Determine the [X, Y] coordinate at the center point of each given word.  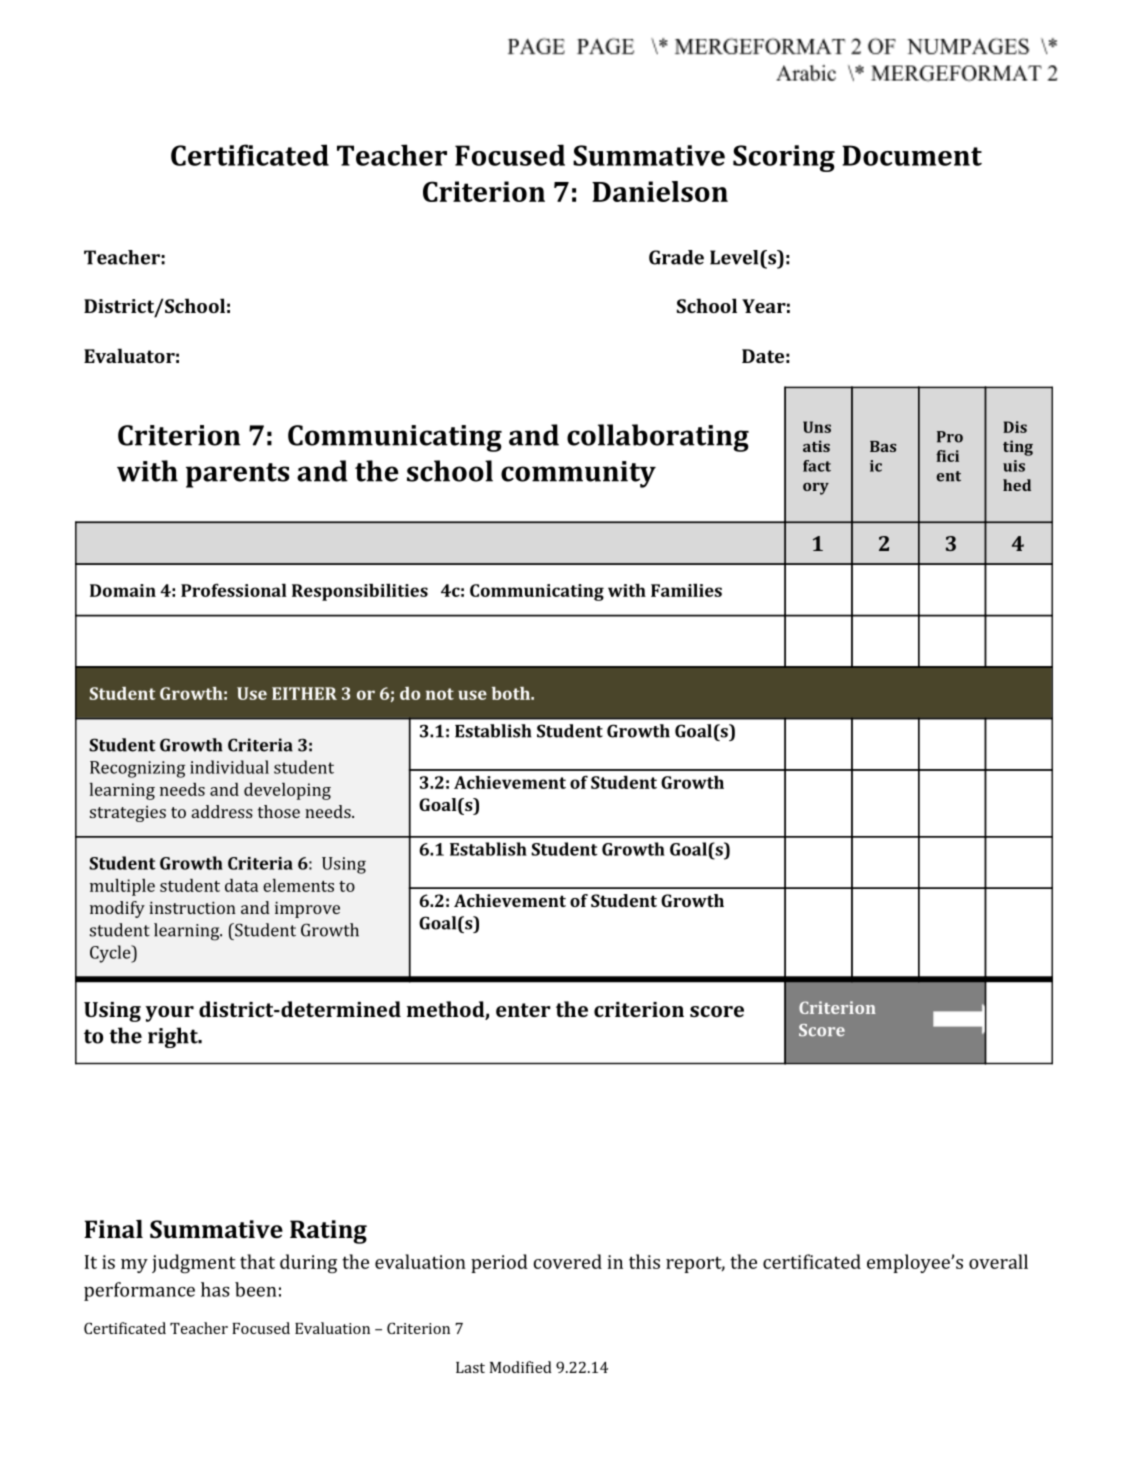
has [215, 1289]
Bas [883, 446]
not [440, 694]
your [169, 1014]
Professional [234, 590]
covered [568, 1261]
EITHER [304, 693]
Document [912, 155]
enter [523, 1010]
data [241, 885]
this [644, 1261]
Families [686, 590]
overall [998, 1261]
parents [237, 475]
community [578, 474]
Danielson [660, 191]
